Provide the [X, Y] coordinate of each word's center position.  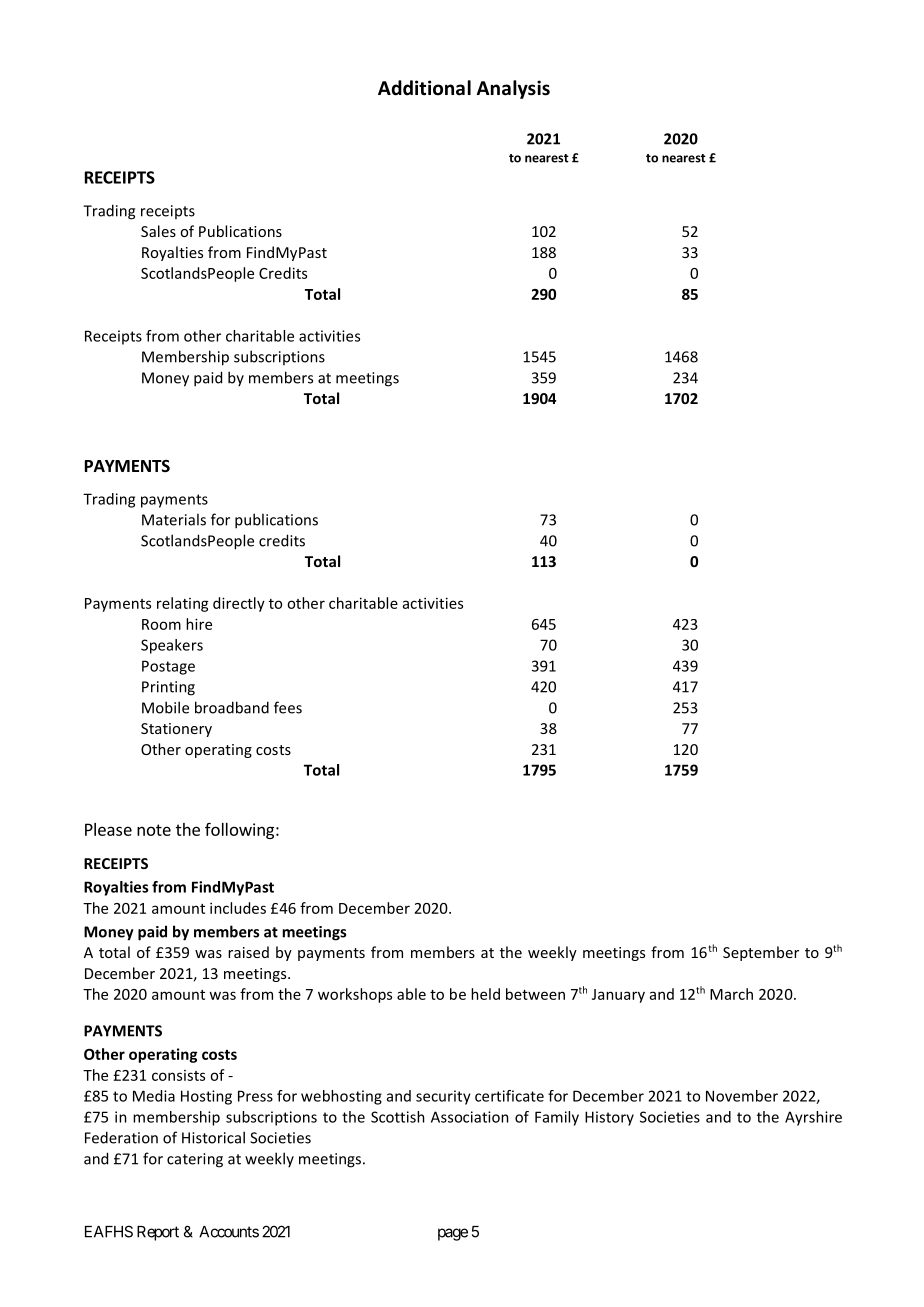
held [485, 994]
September [761, 953]
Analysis [513, 89]
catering [195, 1160]
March [731, 994]
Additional [424, 88]
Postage [168, 667]
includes [238, 908]
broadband [232, 707]
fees [288, 707]
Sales [158, 231]
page [453, 1234]
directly [239, 604]
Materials [174, 519]
